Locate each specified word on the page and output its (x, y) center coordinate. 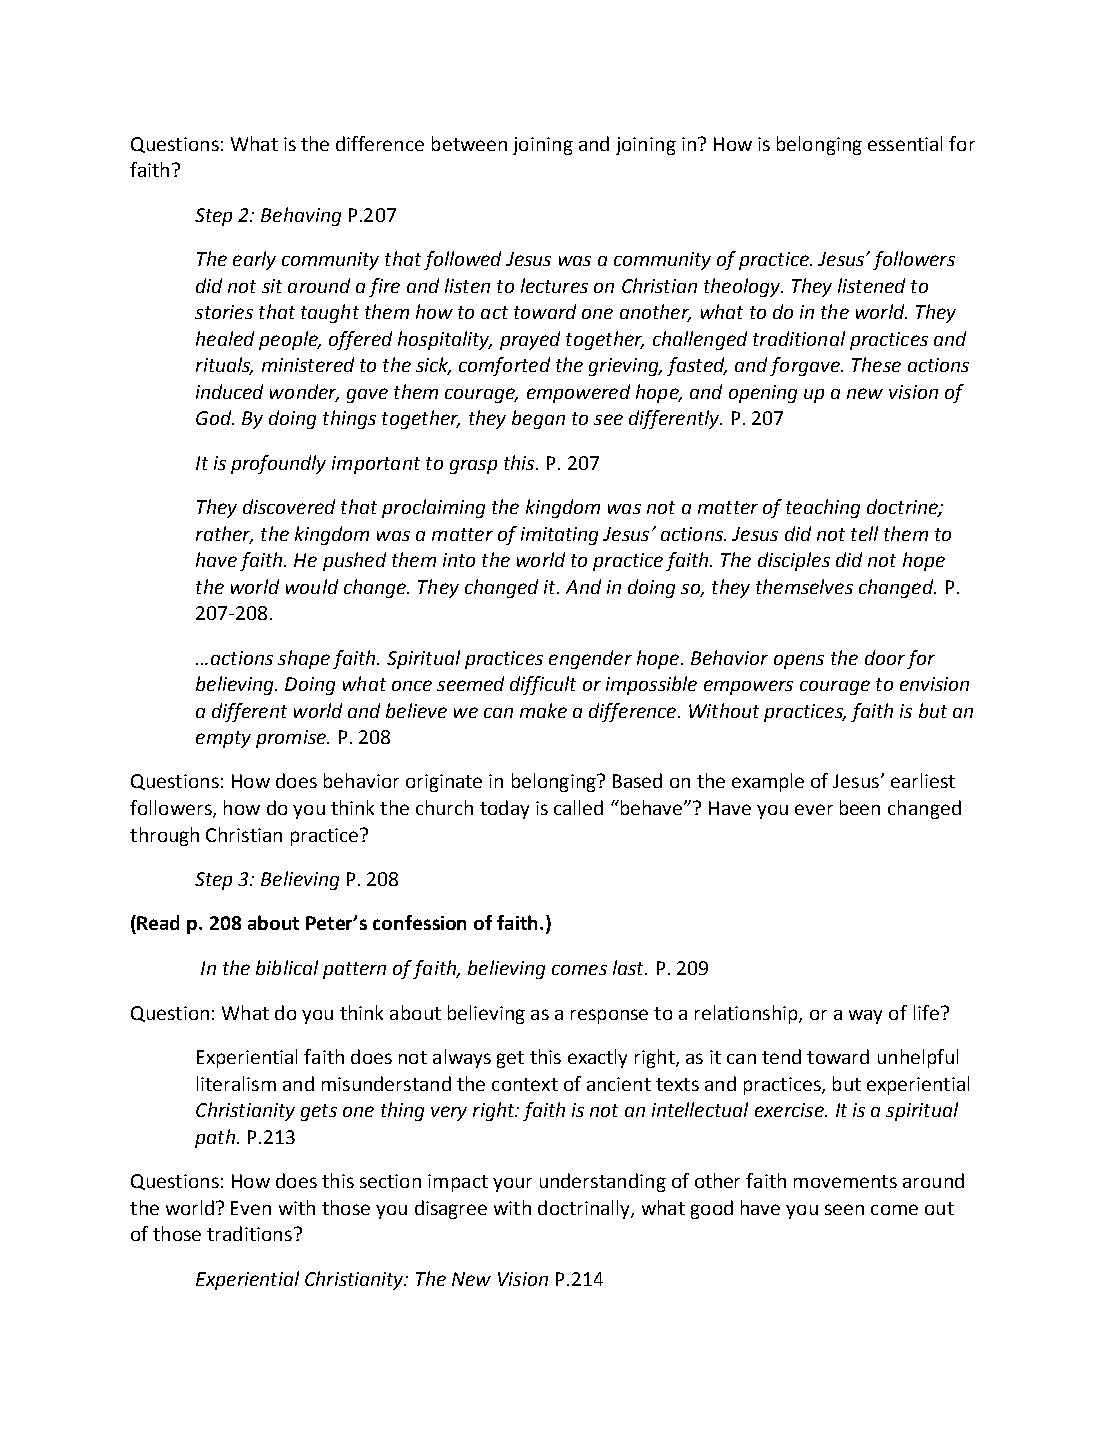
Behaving (301, 216)
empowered (578, 393)
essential (905, 143)
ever (814, 809)
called (578, 807)
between (469, 143)
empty (223, 739)
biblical (287, 967)
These (876, 364)
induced (229, 391)
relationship (747, 1014)
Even (251, 1208)
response (609, 1016)
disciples (794, 561)
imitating (559, 536)
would (312, 586)
